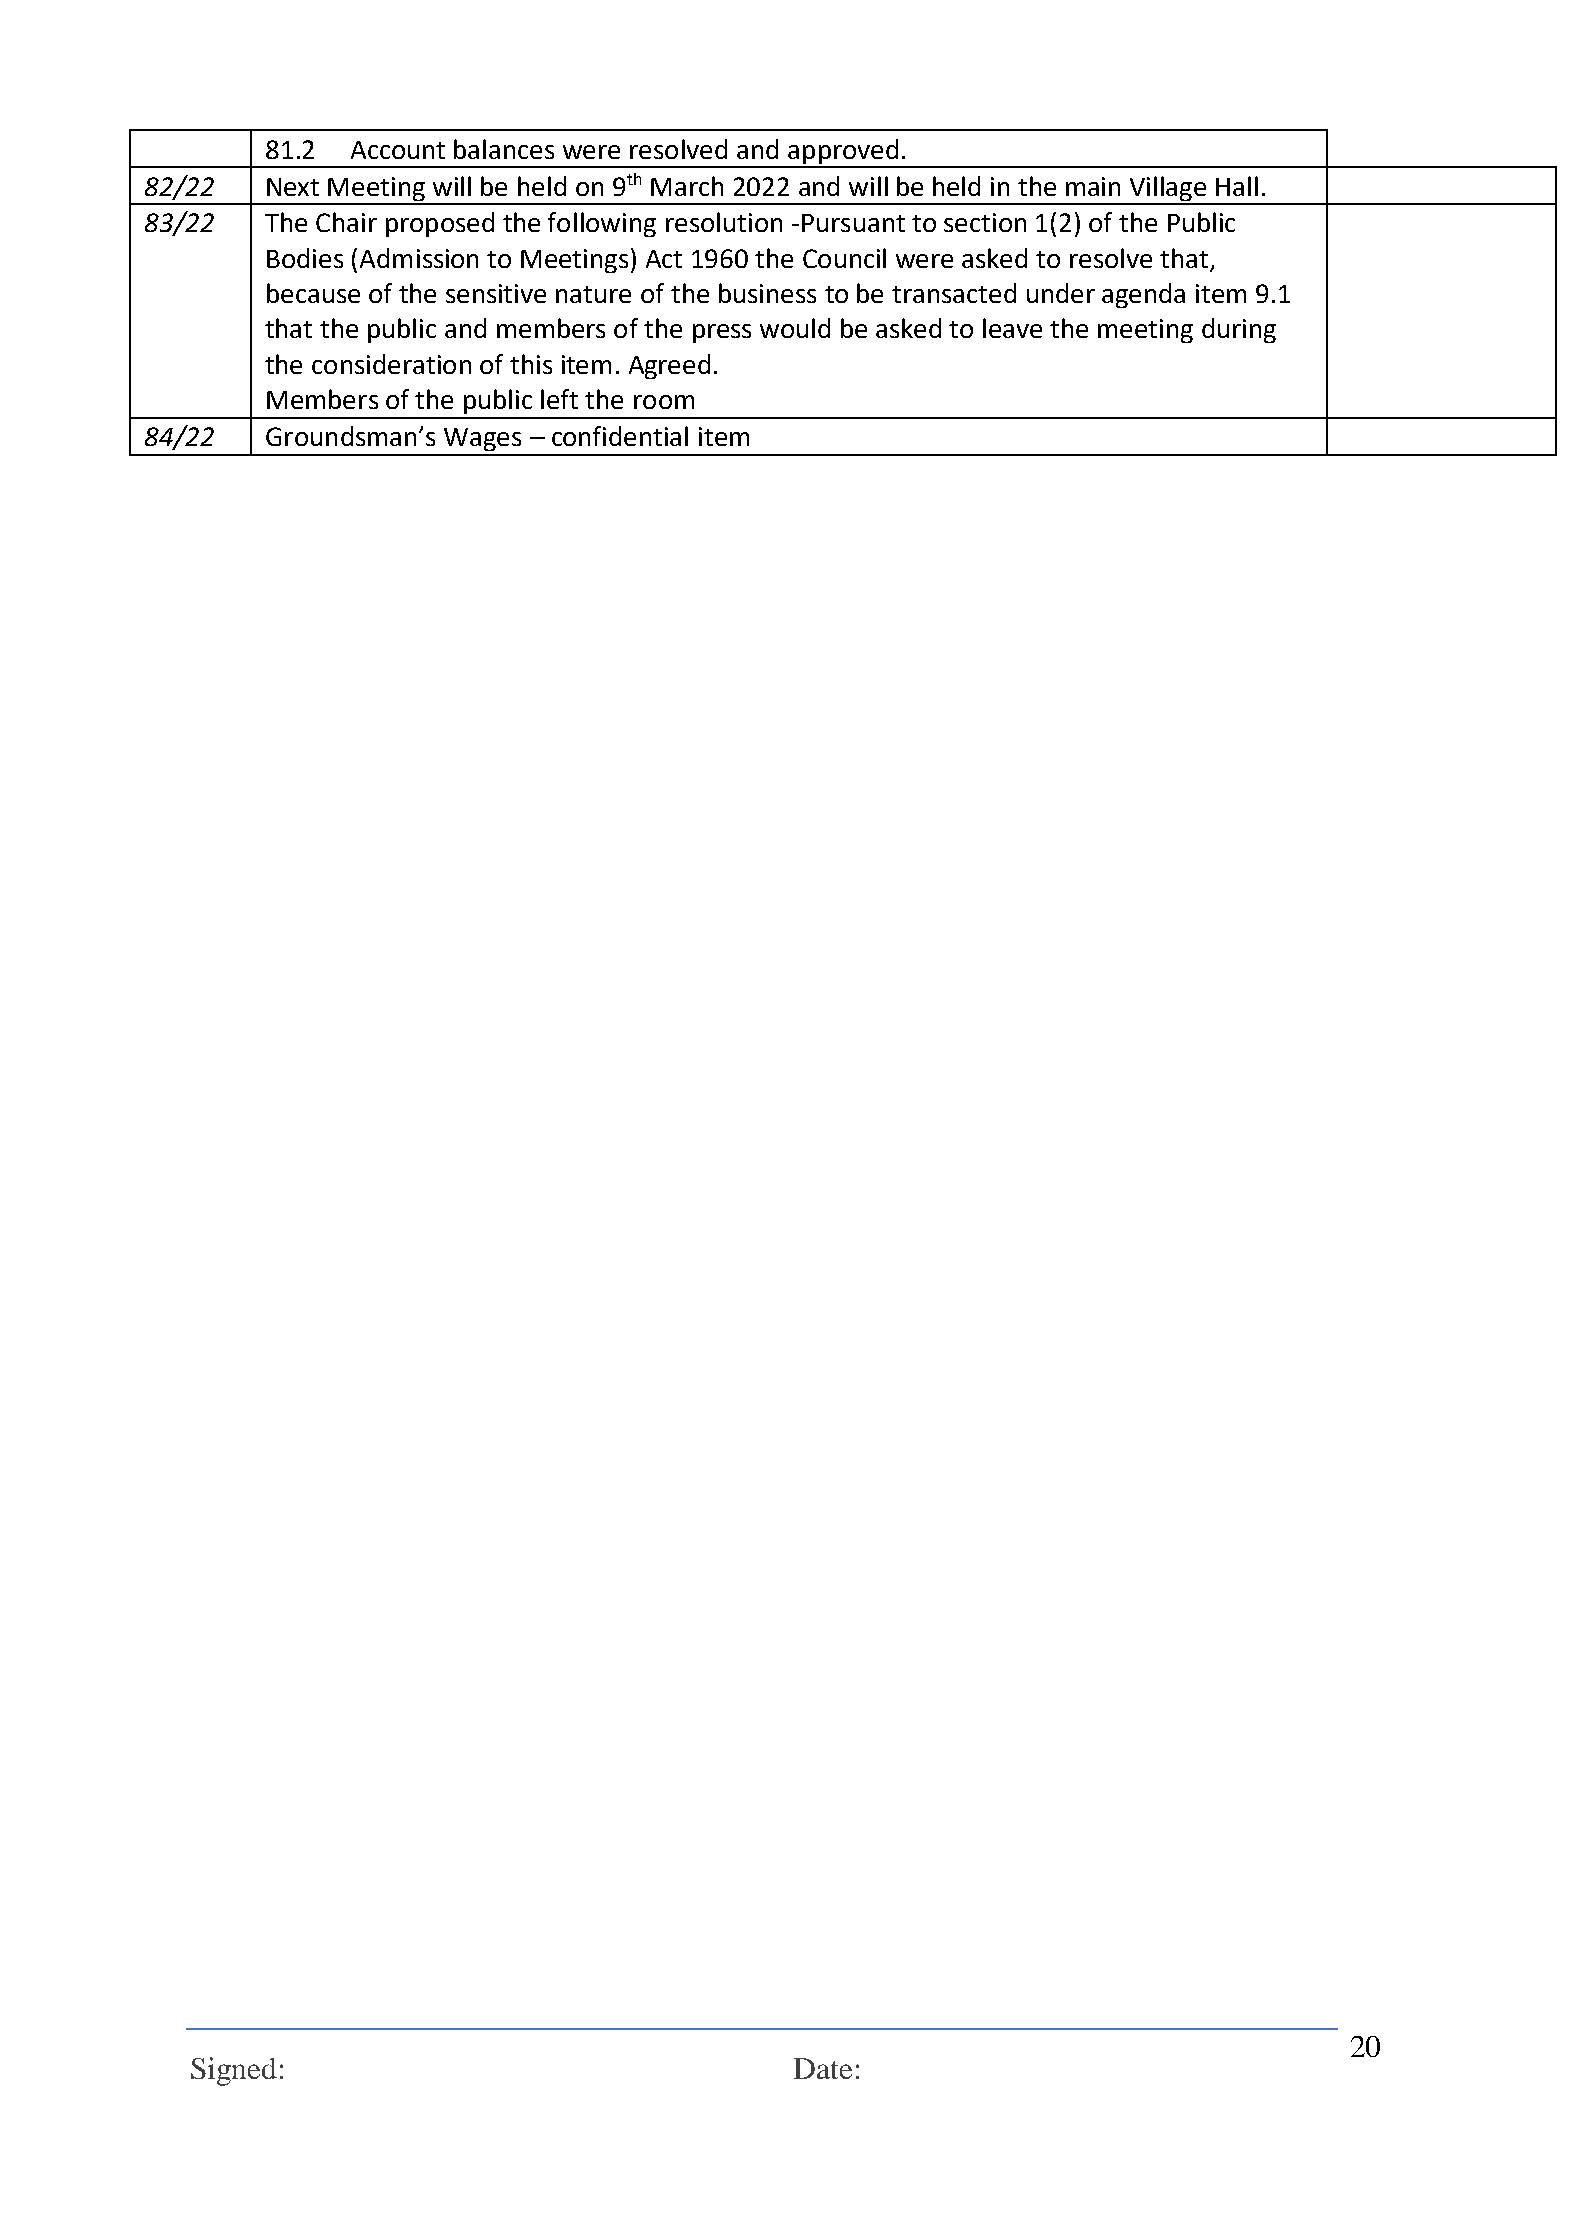 The width and height of the screenshot is (1571, 2221). I want to click on consideration, so click(391, 364).
